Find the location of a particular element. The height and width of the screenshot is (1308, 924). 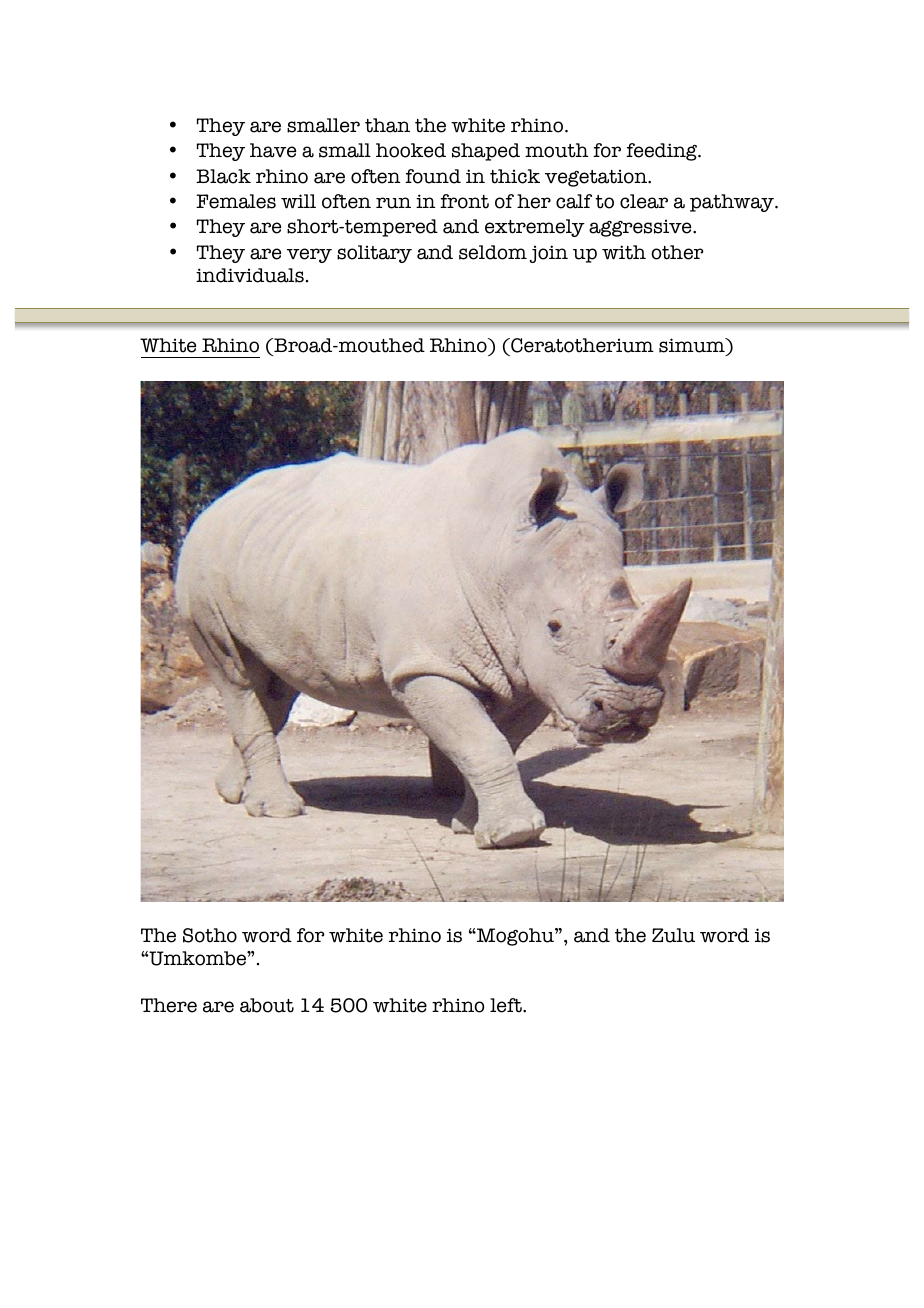

shaped is located at coordinates (486, 152).
